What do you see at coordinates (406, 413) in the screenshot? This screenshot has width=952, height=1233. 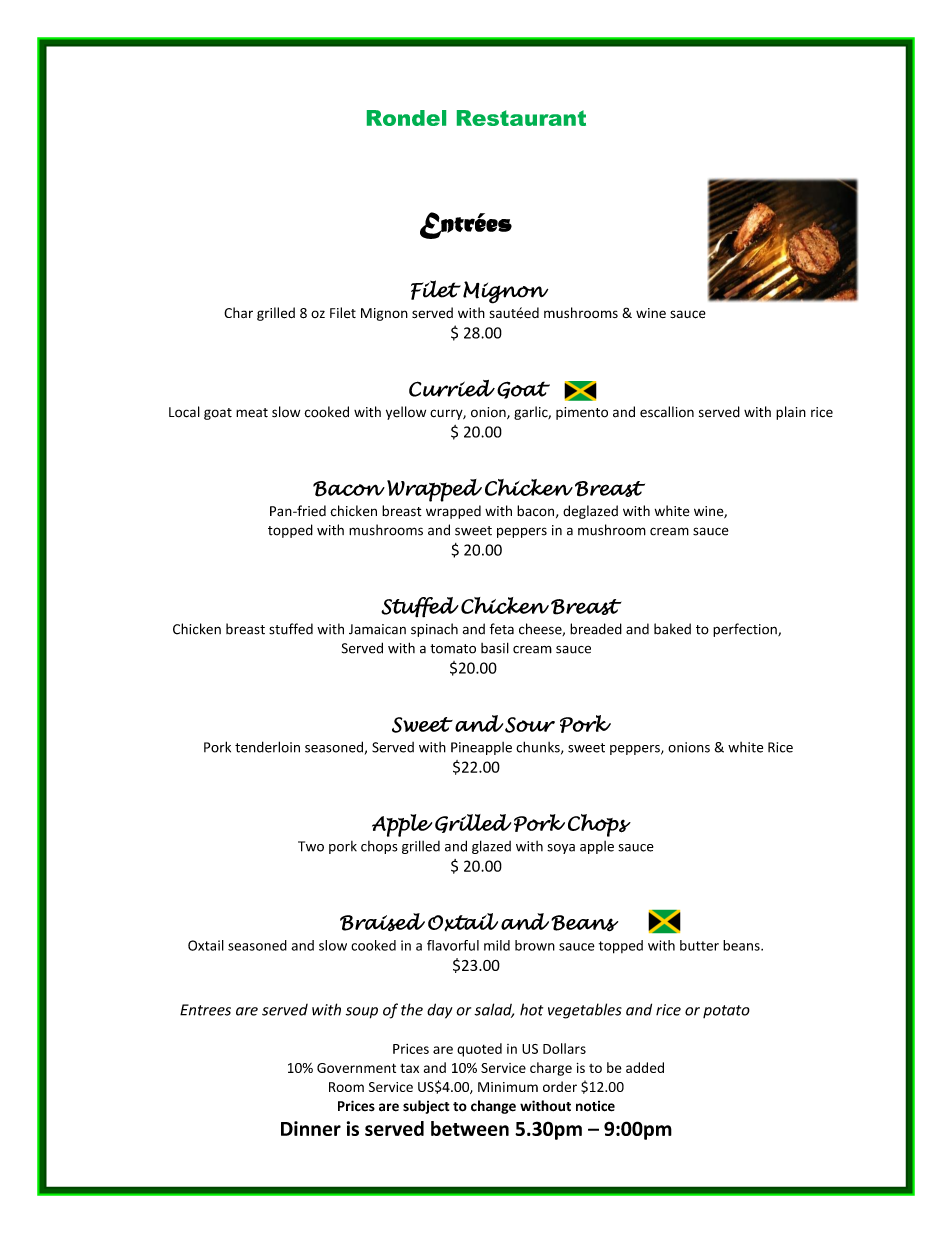 I see `yellow` at bounding box center [406, 413].
